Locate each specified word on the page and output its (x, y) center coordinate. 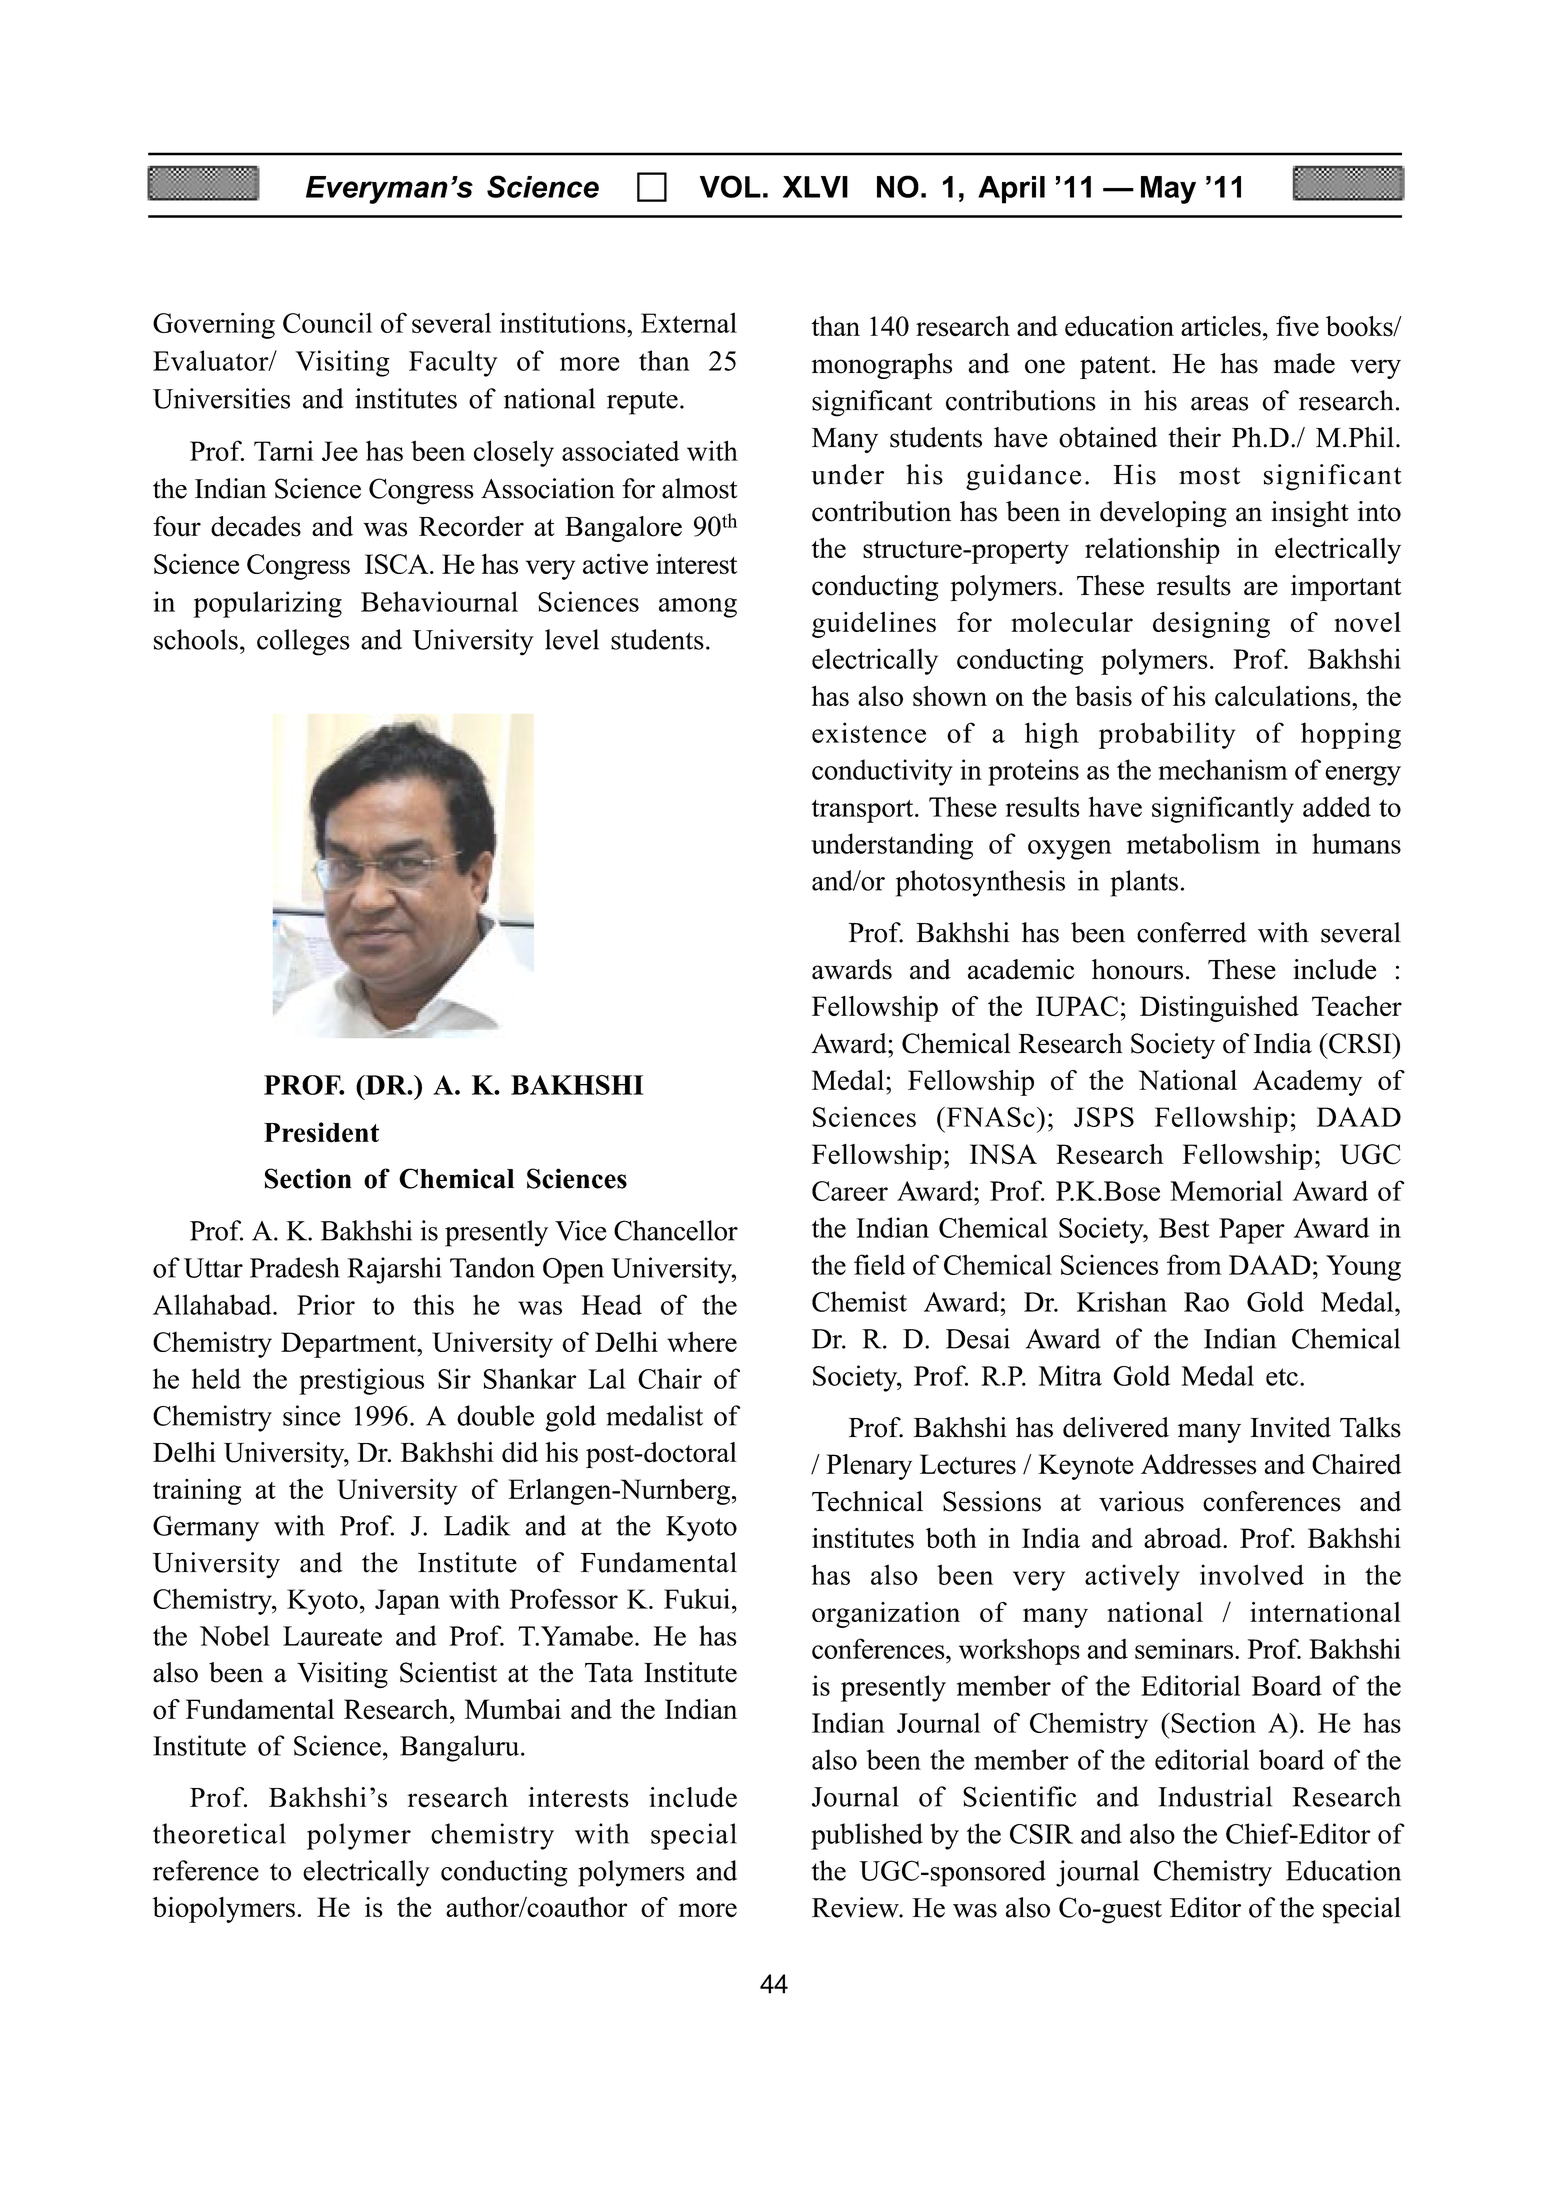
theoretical (219, 1833)
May (1168, 190)
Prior (326, 1304)
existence (869, 732)
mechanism (1222, 769)
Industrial (1215, 1796)
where (702, 1341)
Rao (1206, 1302)
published (867, 1836)
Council (327, 322)
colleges (303, 642)
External (689, 322)
